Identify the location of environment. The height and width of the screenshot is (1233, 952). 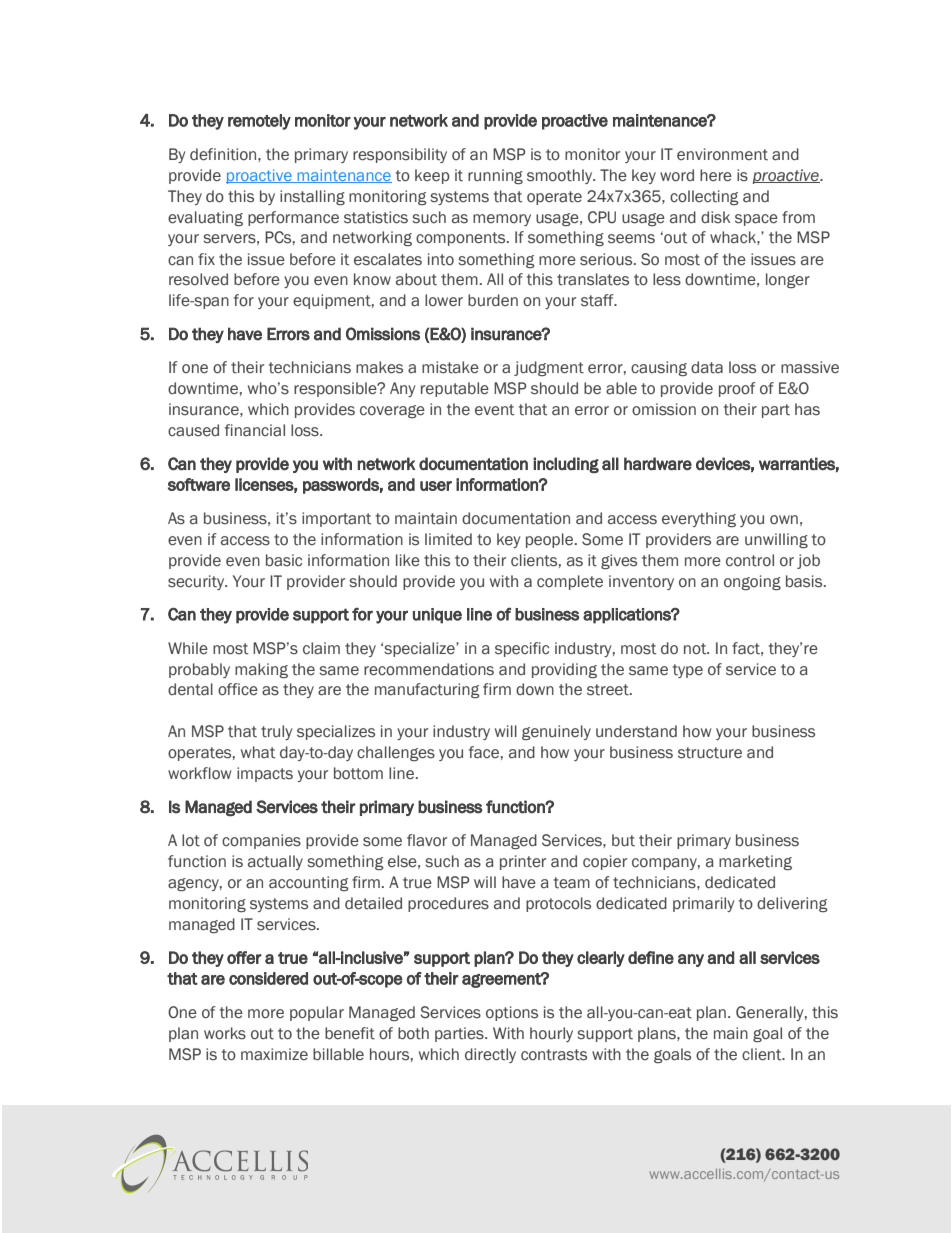
(722, 154).
